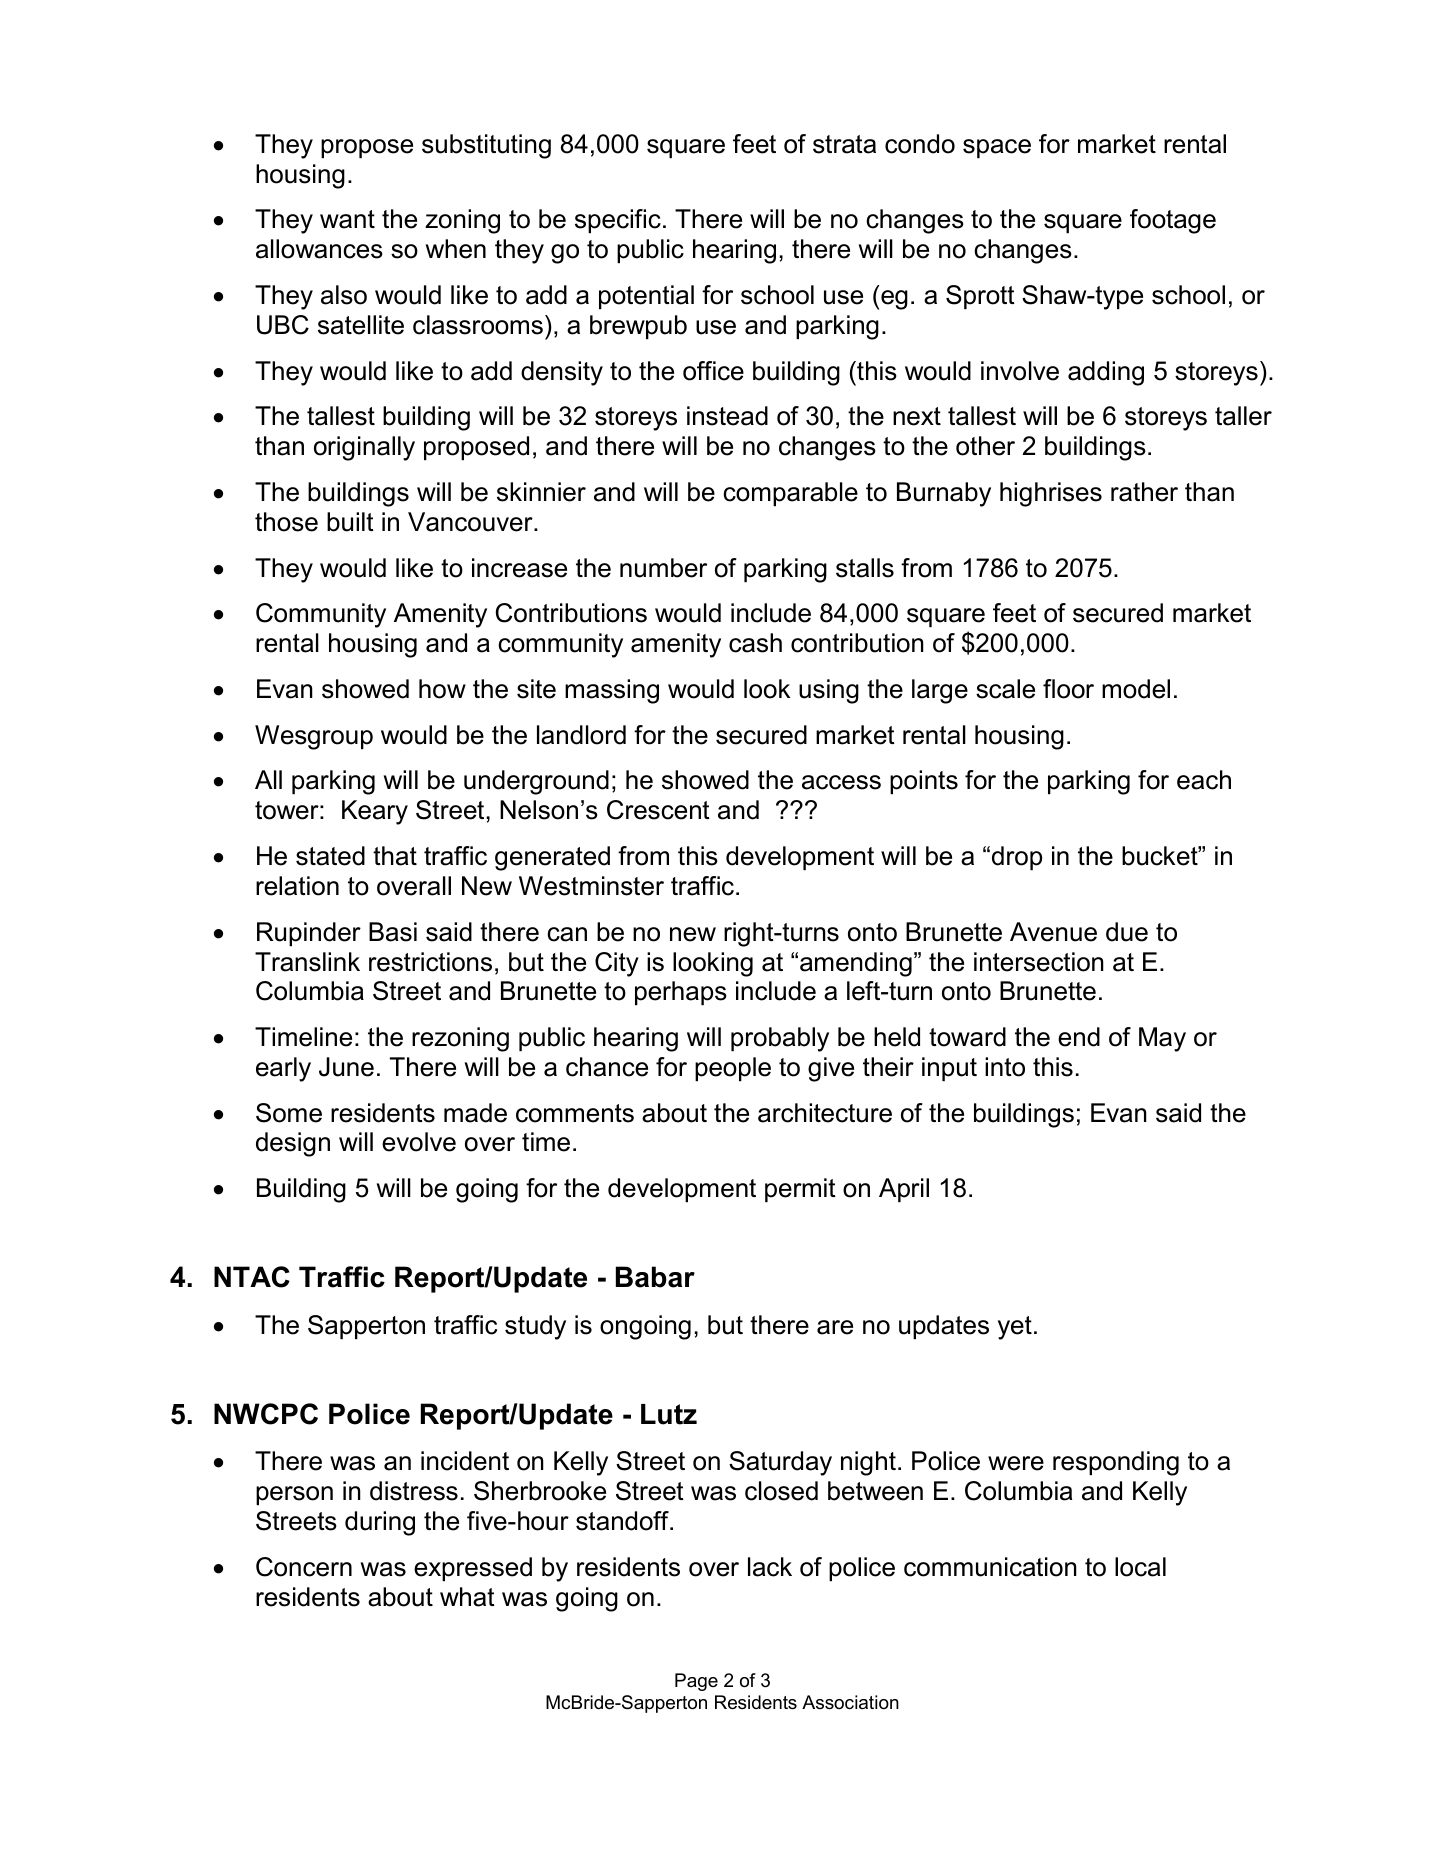 The image size is (1445, 1869). Describe the element at coordinates (1173, 221) in the screenshot. I see `footage` at that location.
